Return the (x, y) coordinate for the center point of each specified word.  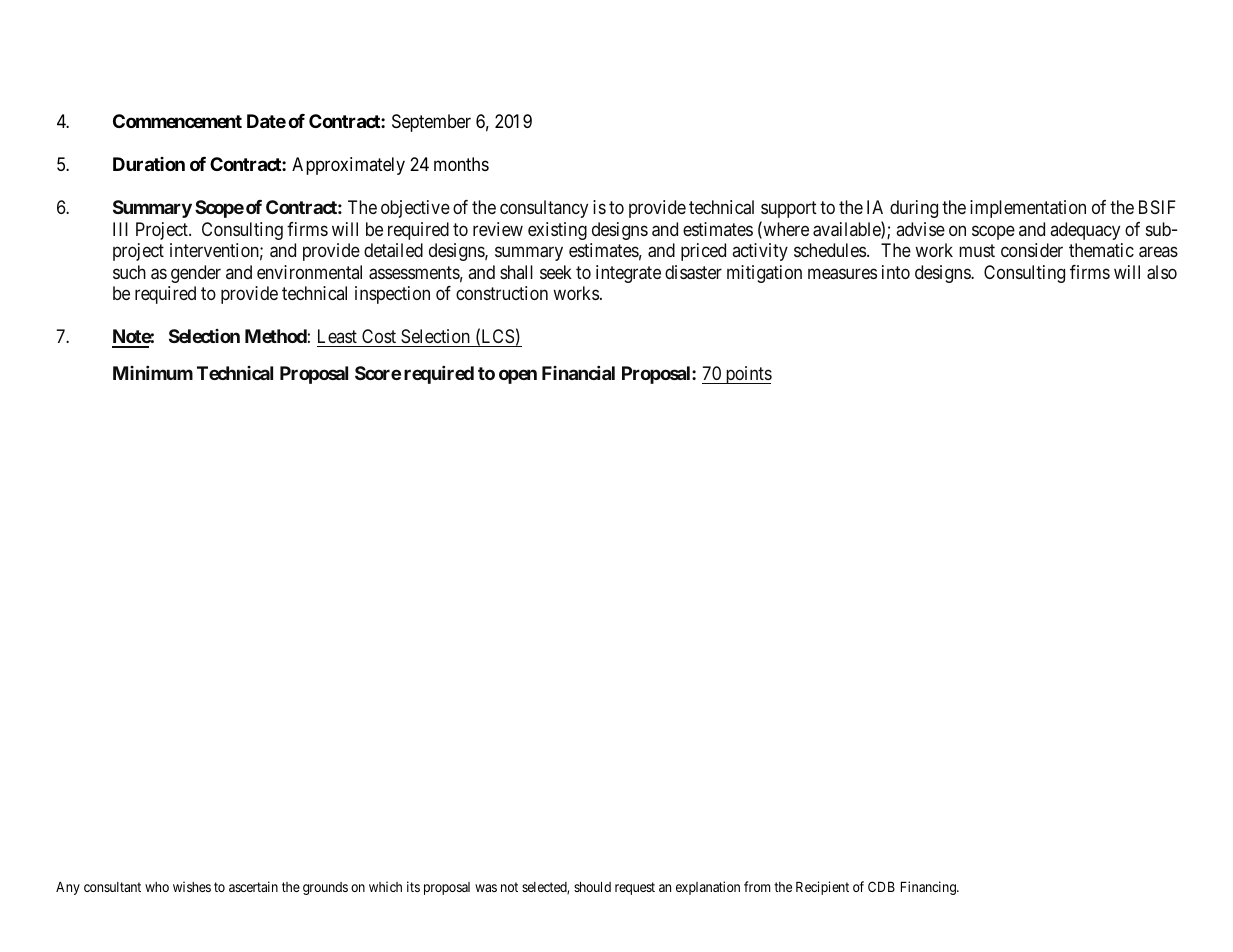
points (747, 375)
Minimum (153, 373)
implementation (1028, 209)
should (592, 887)
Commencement (177, 121)
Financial (578, 373)
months (461, 164)
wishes (192, 886)
